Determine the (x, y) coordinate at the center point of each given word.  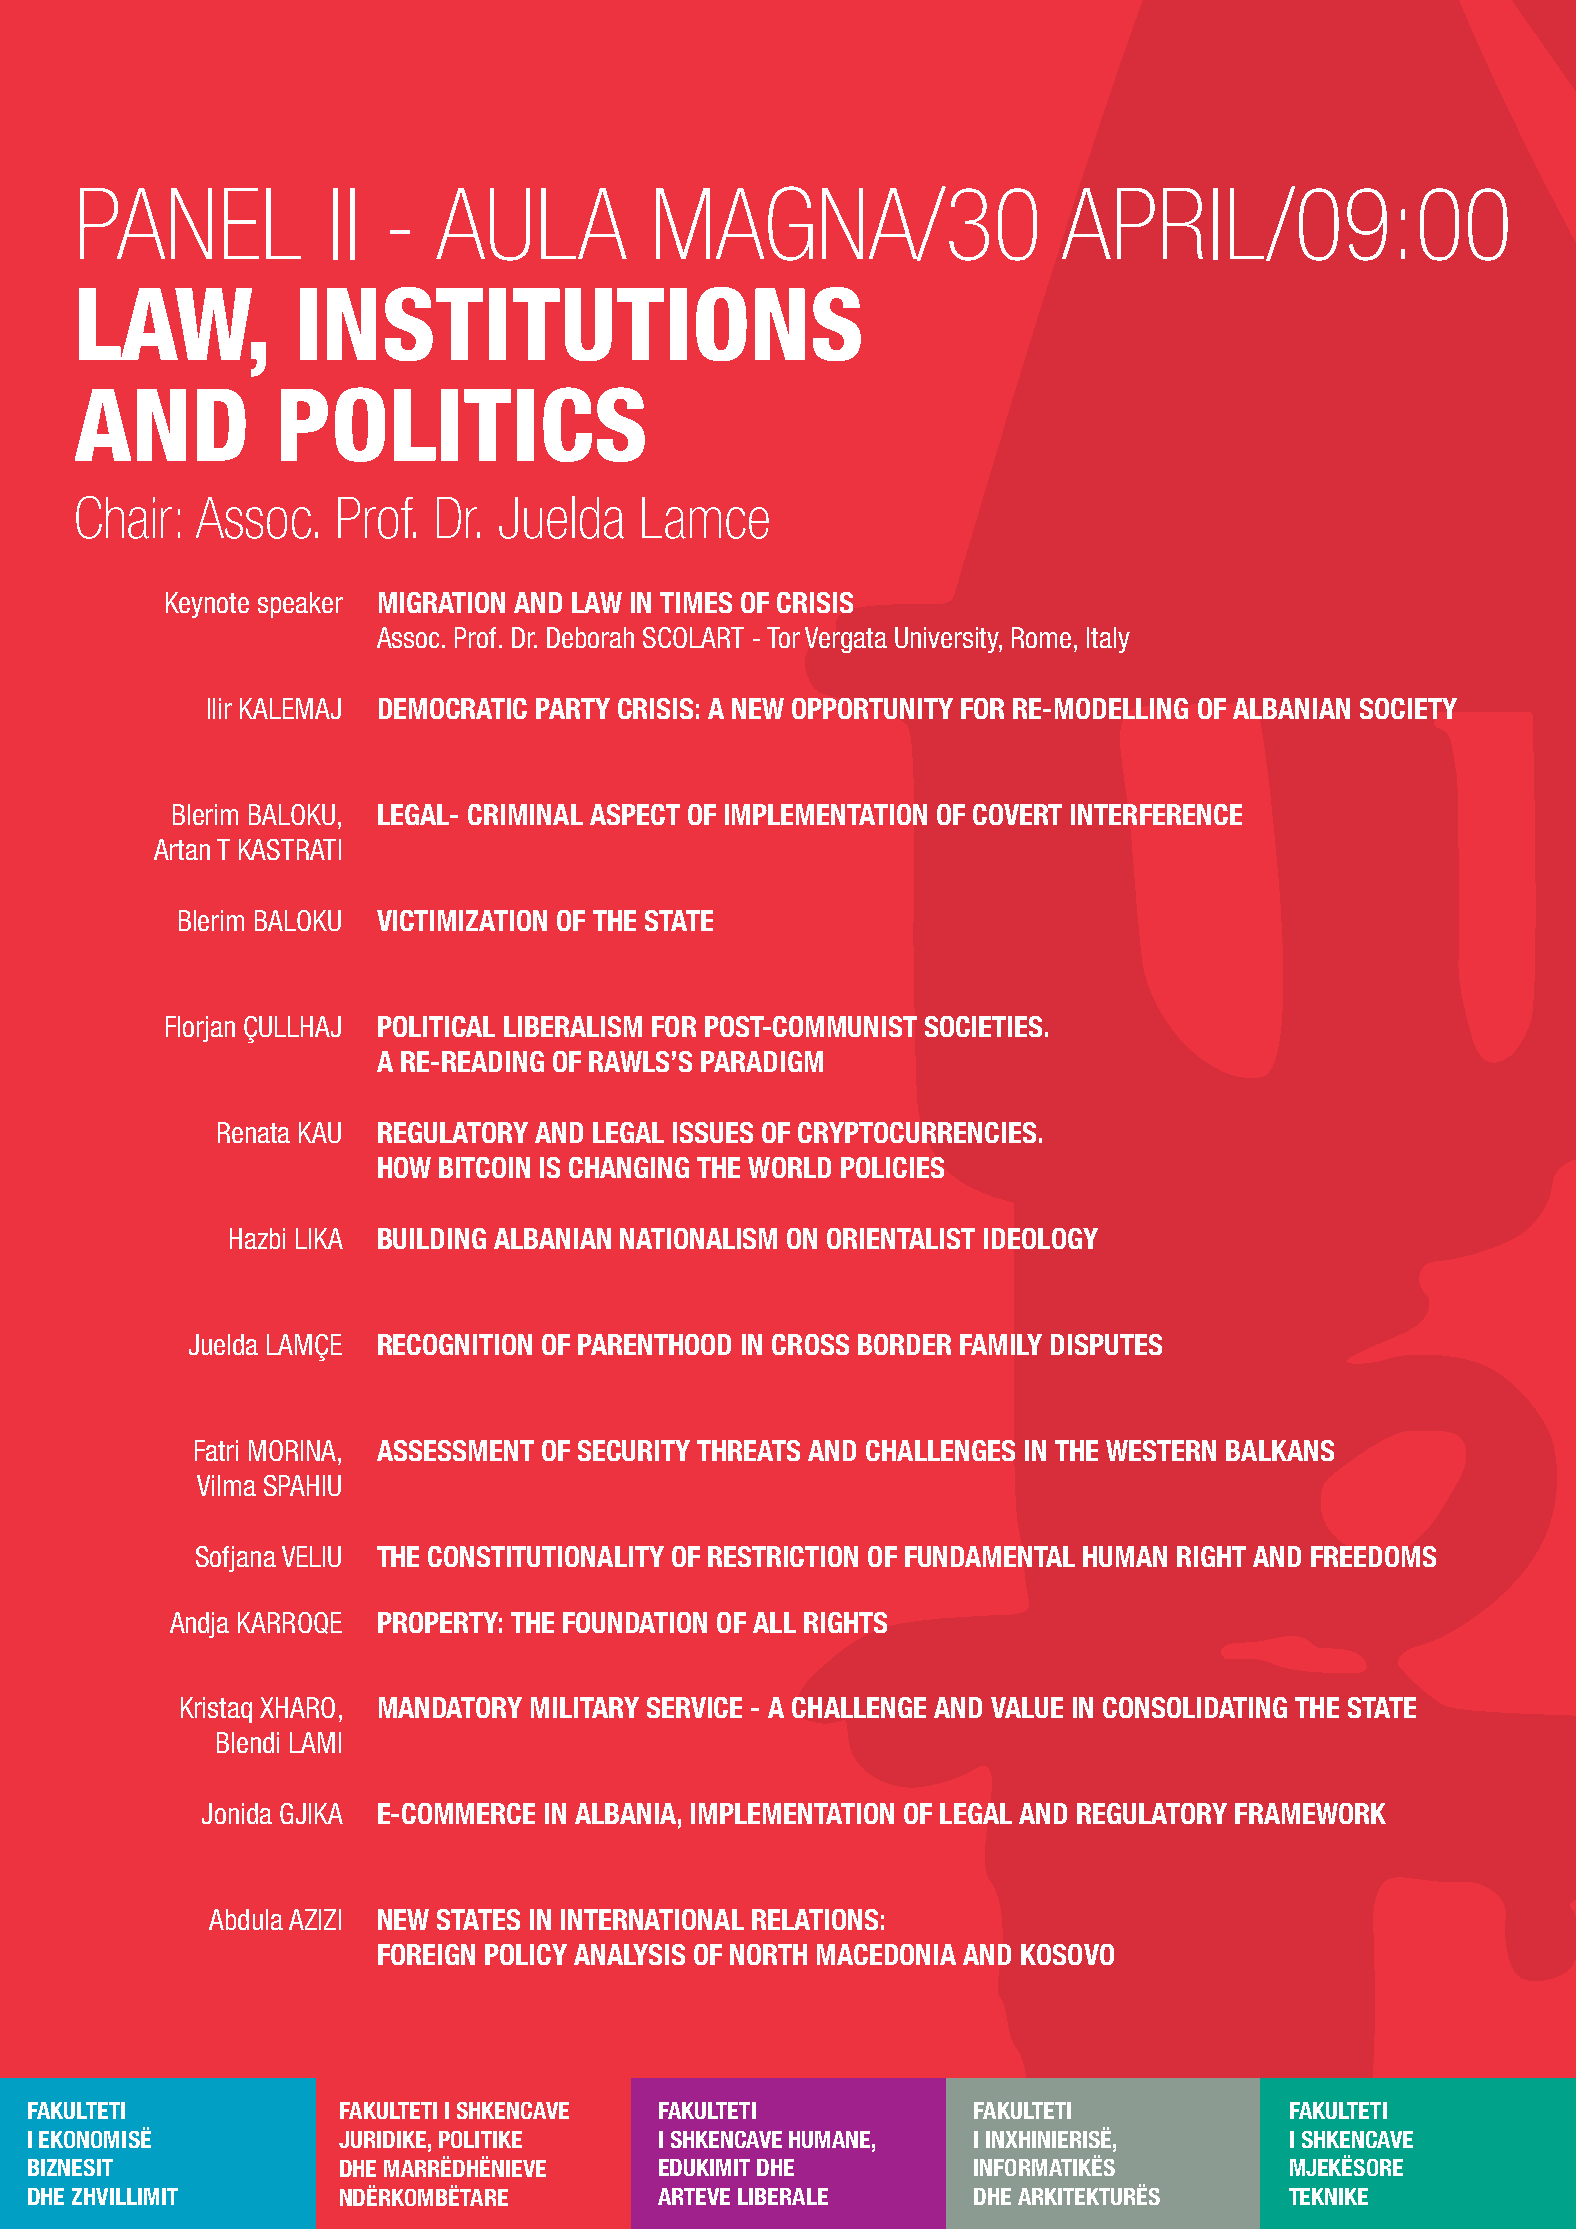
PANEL (190, 223)
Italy (1108, 640)
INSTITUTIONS (580, 324)
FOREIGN (426, 1954)
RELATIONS (815, 1919)
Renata (254, 1132)
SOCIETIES (983, 1026)
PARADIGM (762, 1061)
